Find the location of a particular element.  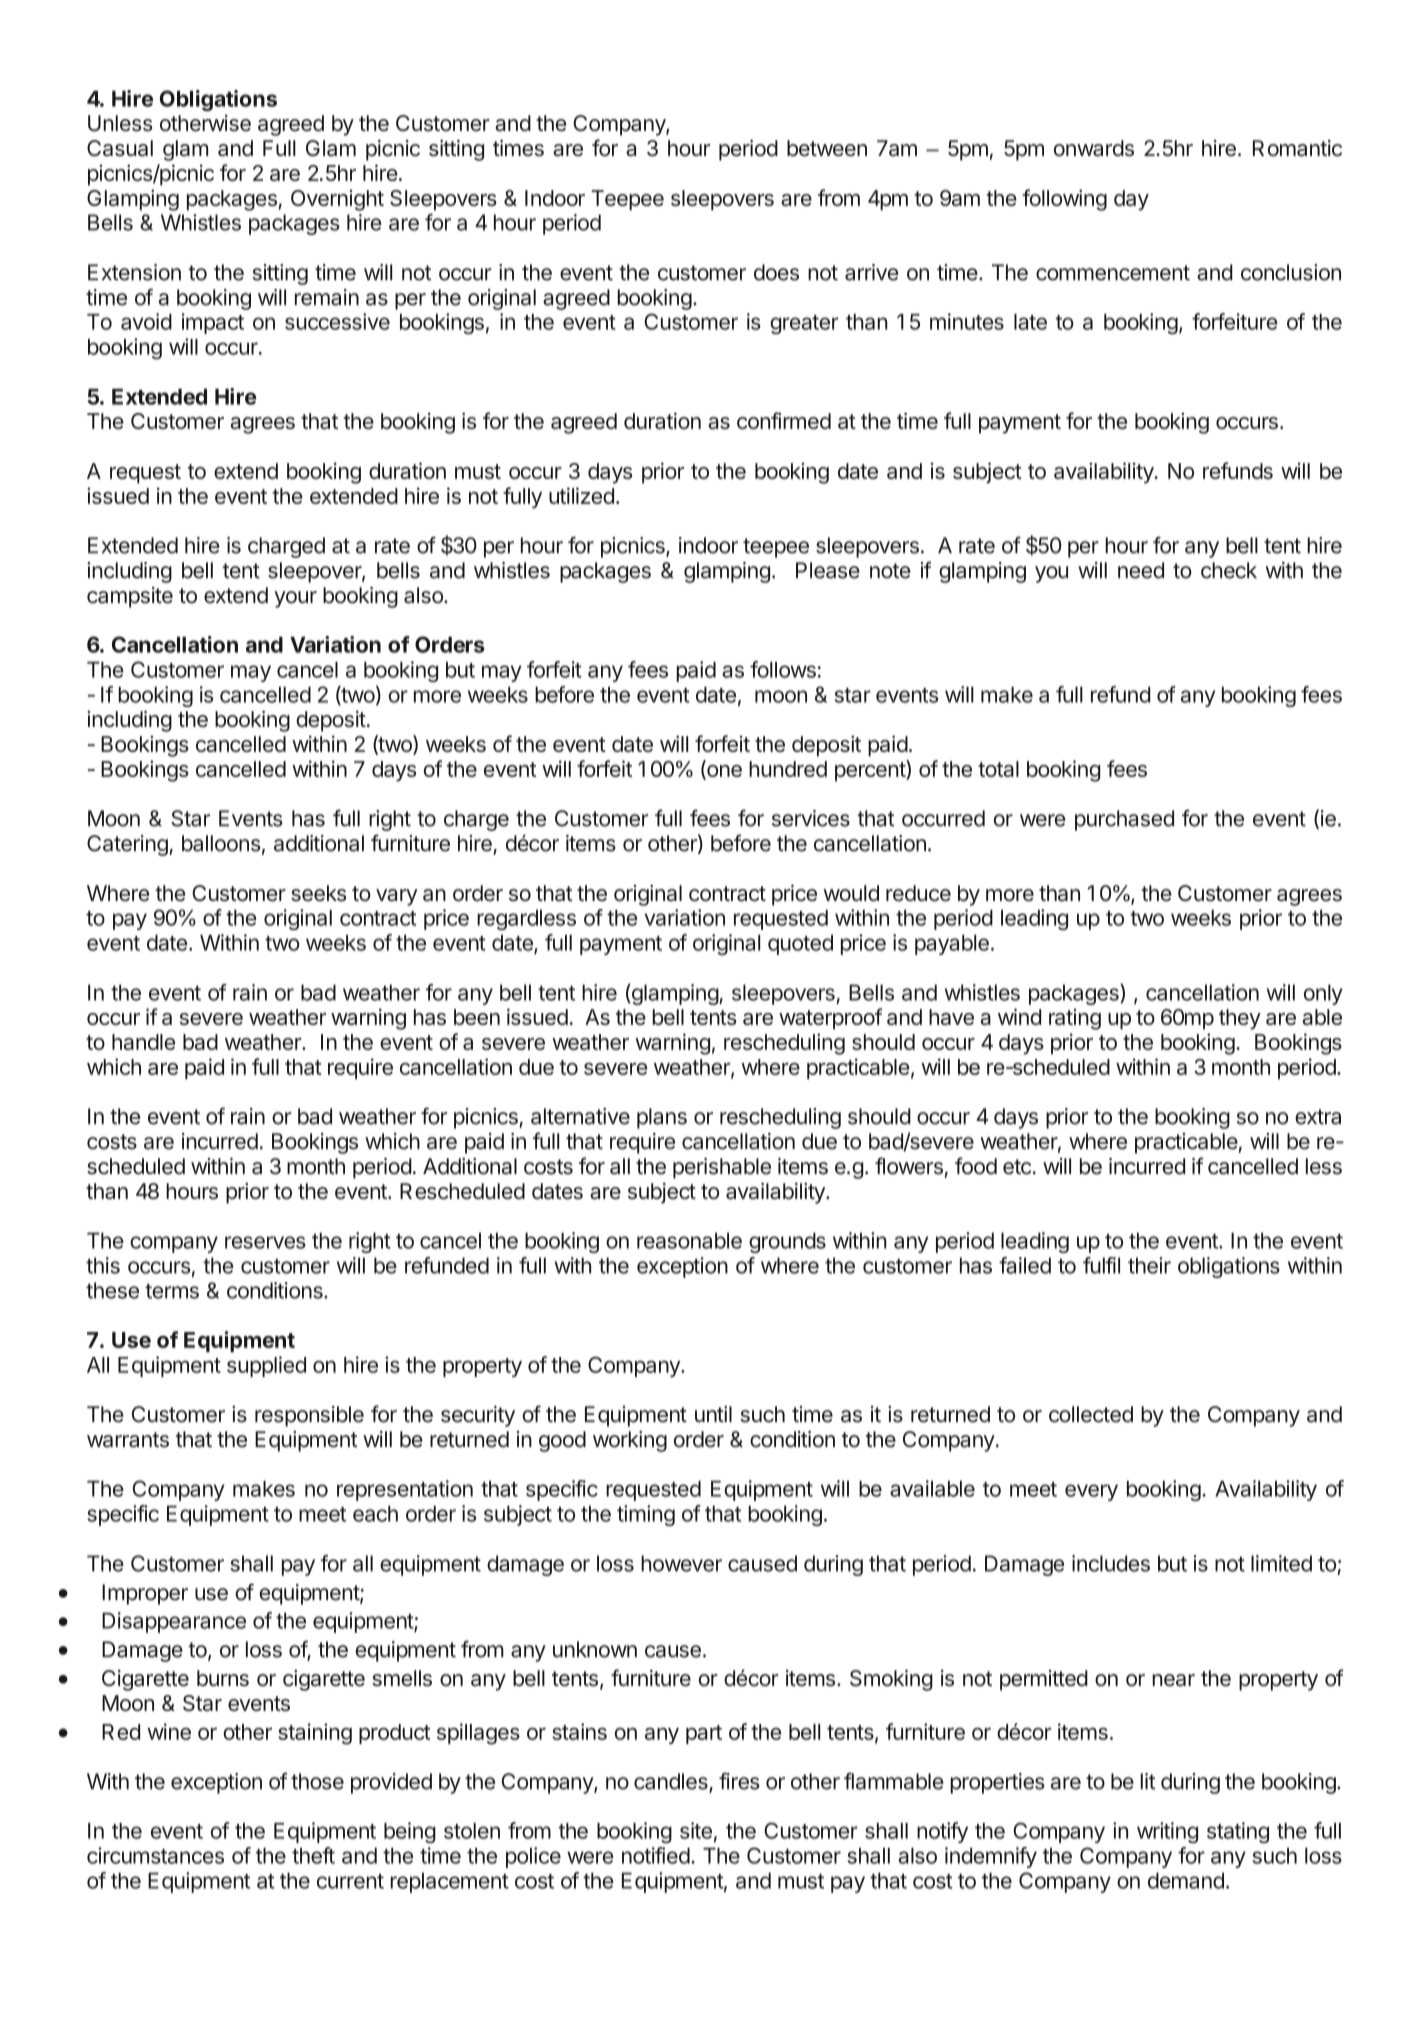

handle is located at coordinates (143, 1042).
